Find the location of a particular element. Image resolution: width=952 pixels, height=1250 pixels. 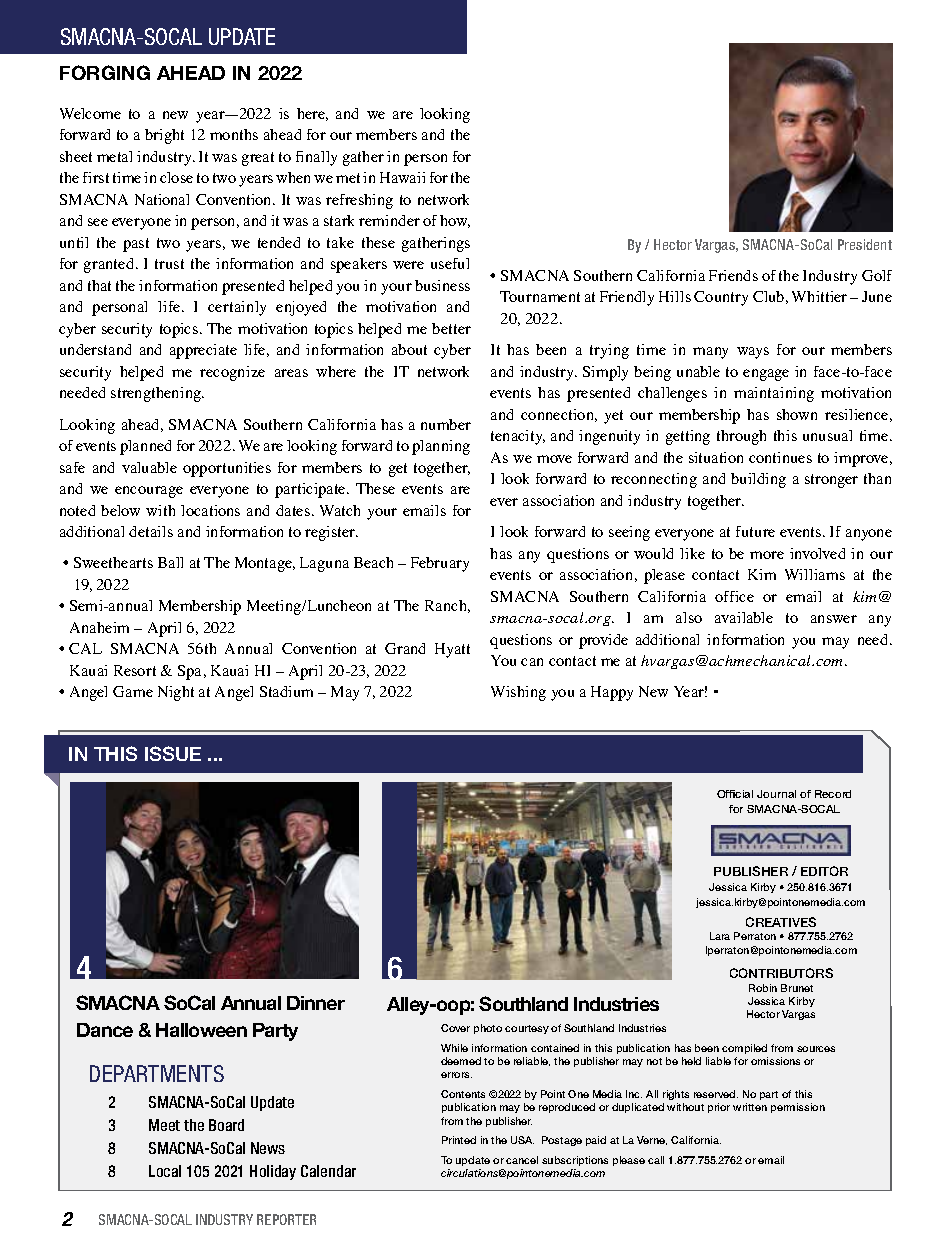

Local is located at coordinates (165, 1171).
